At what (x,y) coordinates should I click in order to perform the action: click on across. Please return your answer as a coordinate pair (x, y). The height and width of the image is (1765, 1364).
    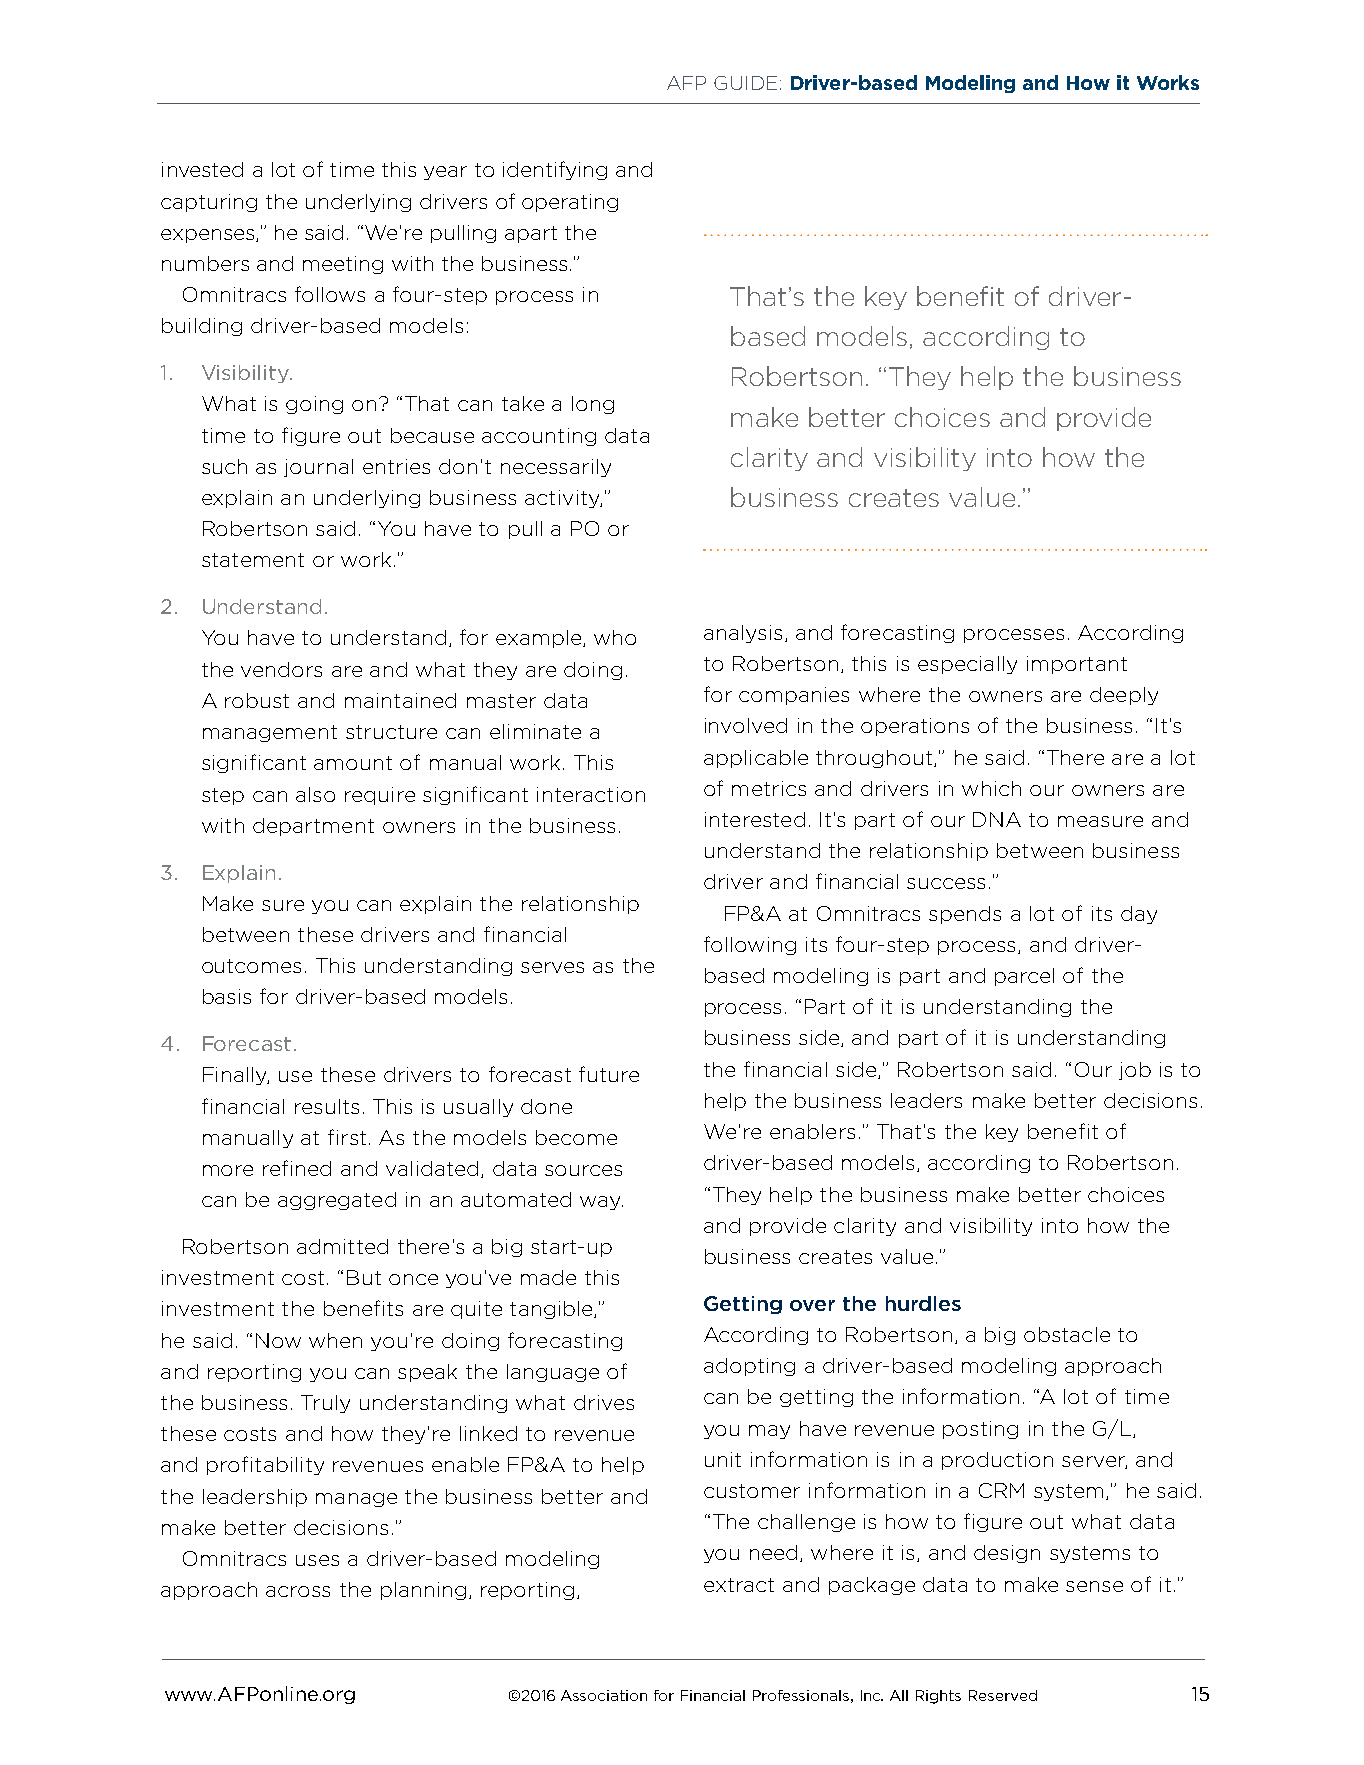
    Looking at the image, I should click on (298, 1591).
